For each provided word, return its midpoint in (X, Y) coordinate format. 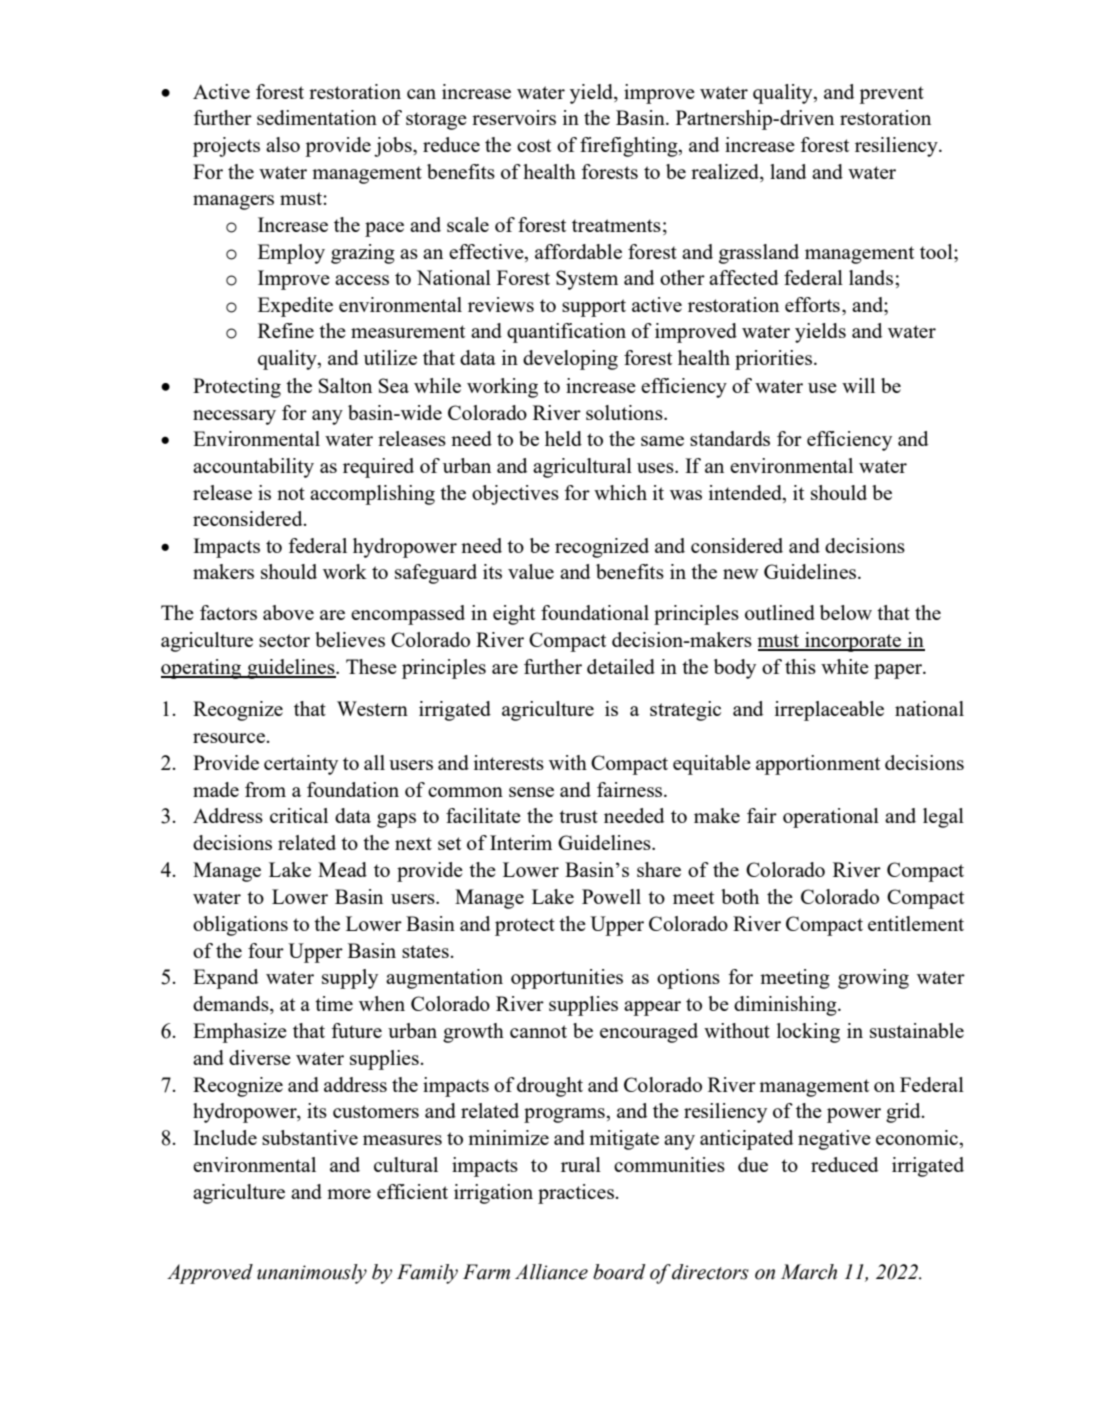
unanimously (312, 1274)
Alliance (551, 1272)
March (809, 1272)
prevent (891, 95)
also (283, 144)
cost (534, 145)
